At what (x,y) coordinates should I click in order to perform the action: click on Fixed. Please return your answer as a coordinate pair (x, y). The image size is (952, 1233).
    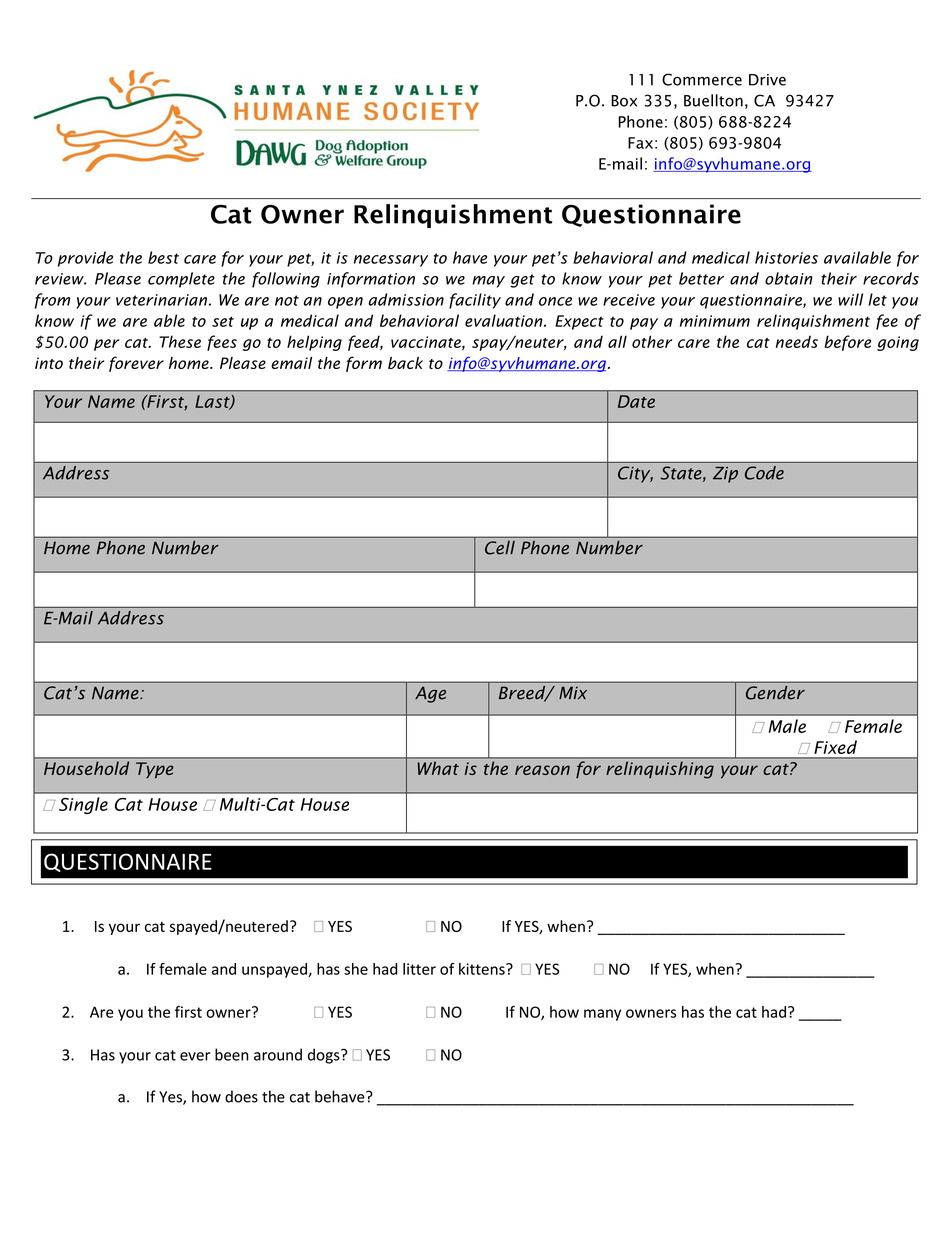
    Looking at the image, I should click on (835, 747).
